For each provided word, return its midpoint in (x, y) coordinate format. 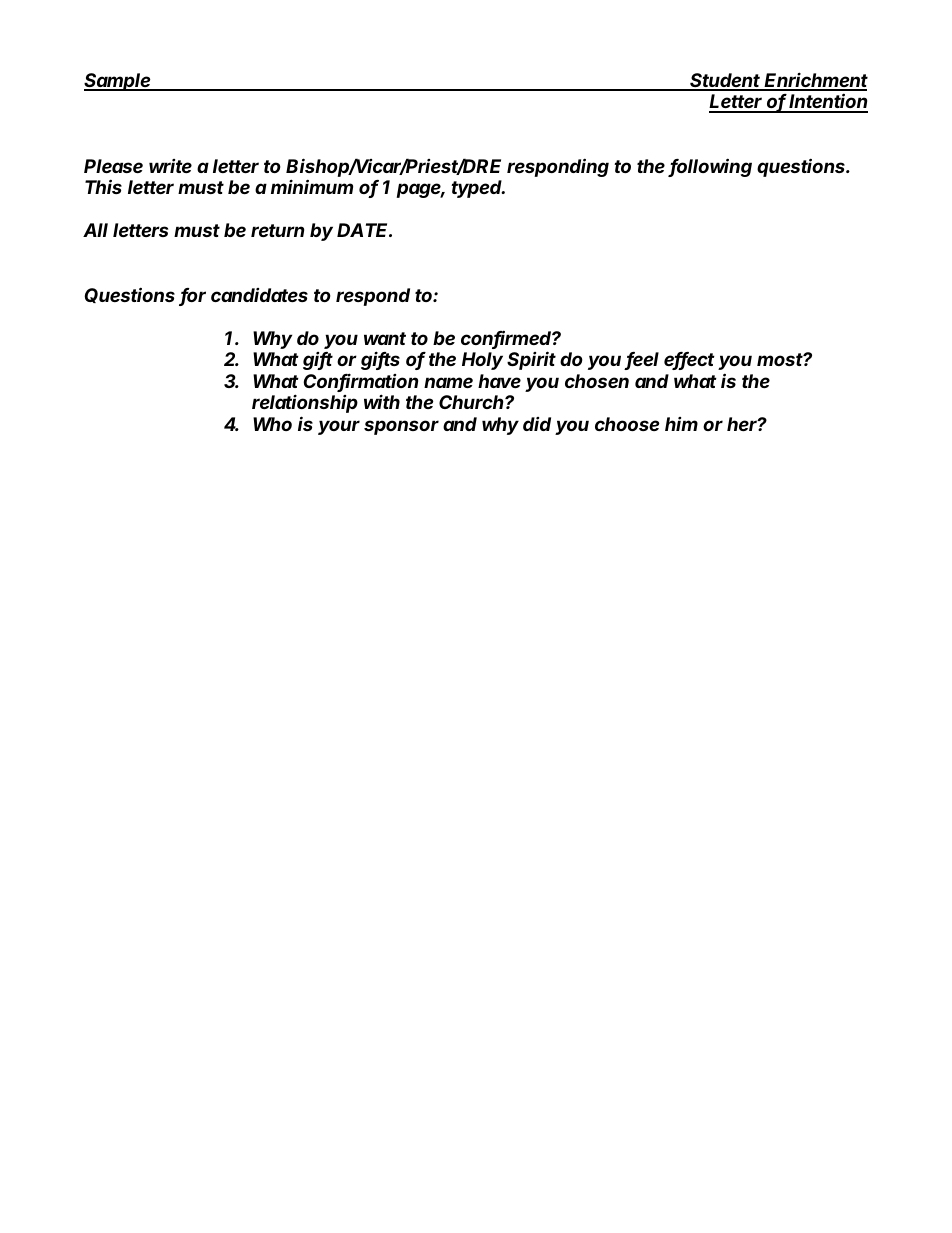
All (95, 230)
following (710, 167)
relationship (305, 403)
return (277, 230)
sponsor (401, 427)
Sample (119, 82)
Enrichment (815, 81)
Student (726, 81)
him (681, 424)
